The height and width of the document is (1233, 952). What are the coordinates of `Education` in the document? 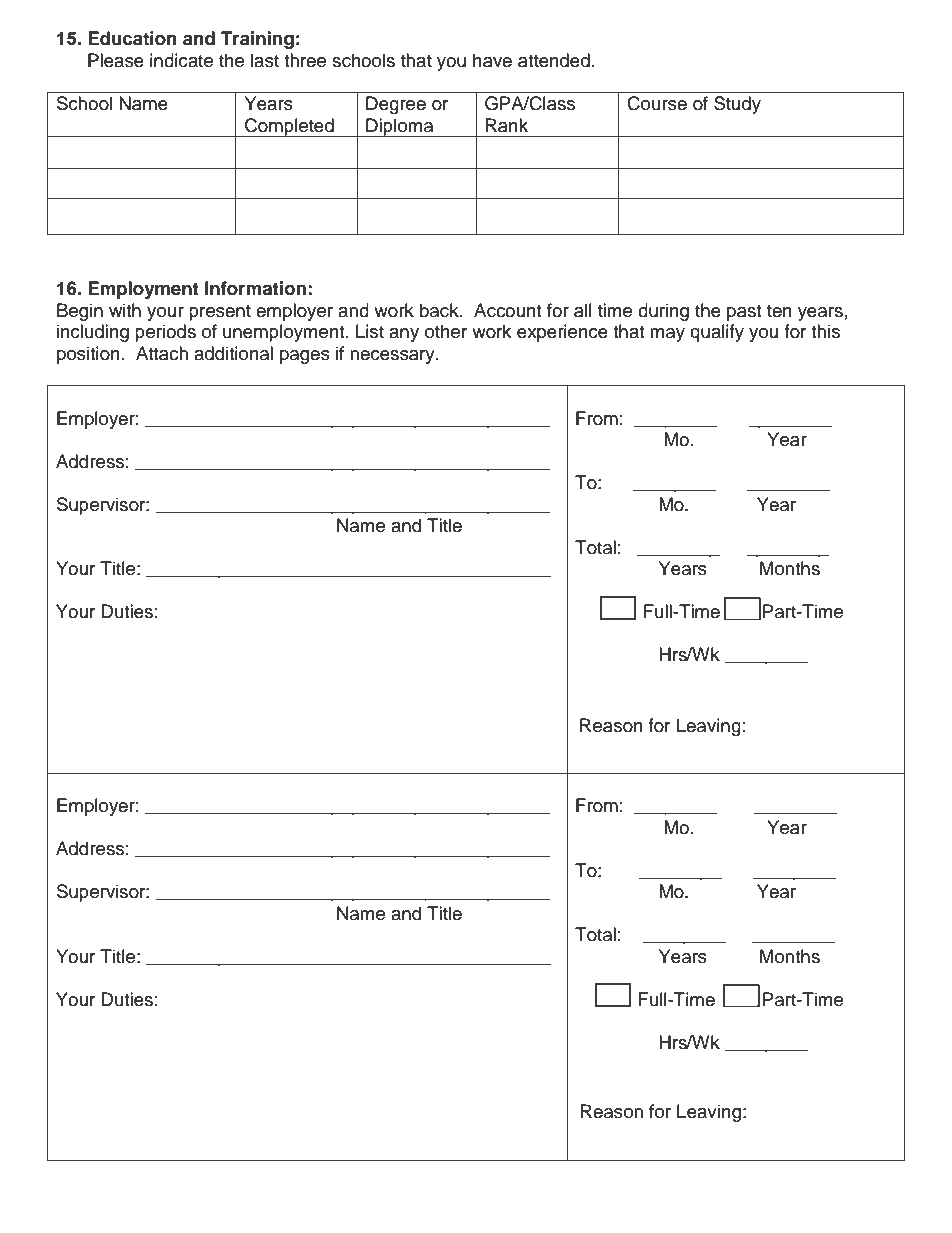 It's located at (132, 38).
